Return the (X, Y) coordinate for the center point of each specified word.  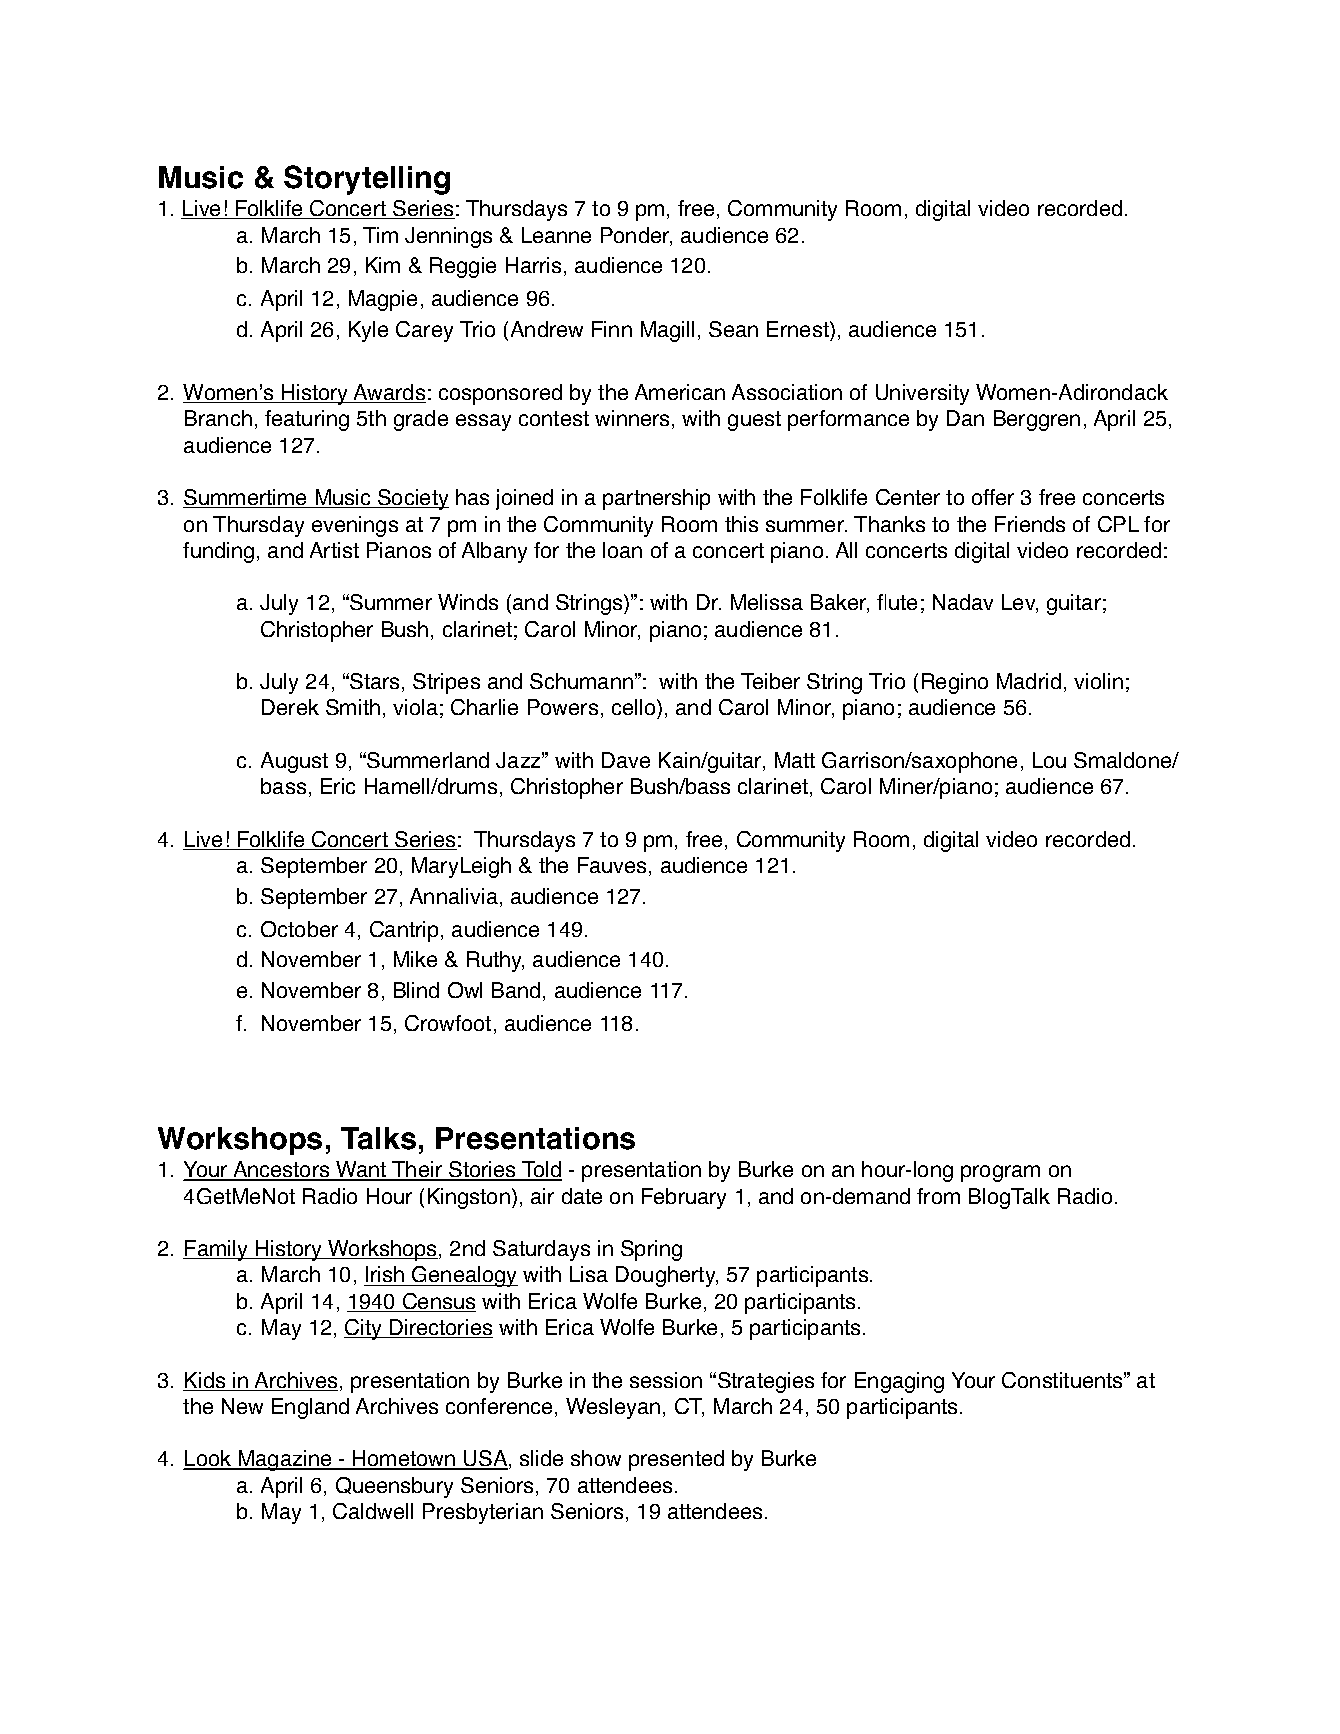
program (1000, 1173)
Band (516, 990)
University (922, 394)
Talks (378, 1138)
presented (676, 1460)
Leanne (556, 235)
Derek (290, 707)
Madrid (1029, 681)
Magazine (285, 1460)
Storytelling (367, 180)
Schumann (581, 681)
